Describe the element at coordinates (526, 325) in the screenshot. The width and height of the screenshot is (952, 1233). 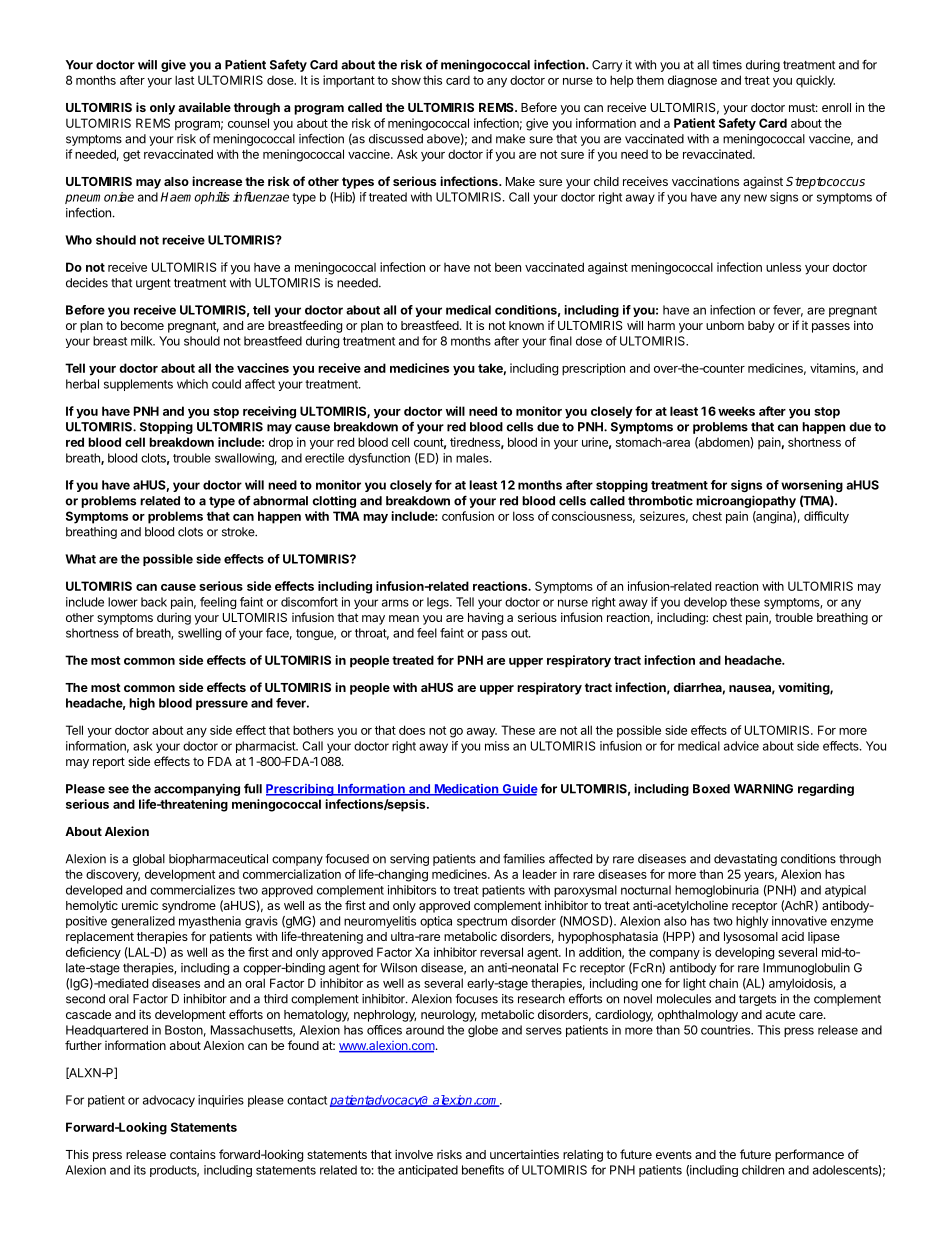
I see `known` at that location.
